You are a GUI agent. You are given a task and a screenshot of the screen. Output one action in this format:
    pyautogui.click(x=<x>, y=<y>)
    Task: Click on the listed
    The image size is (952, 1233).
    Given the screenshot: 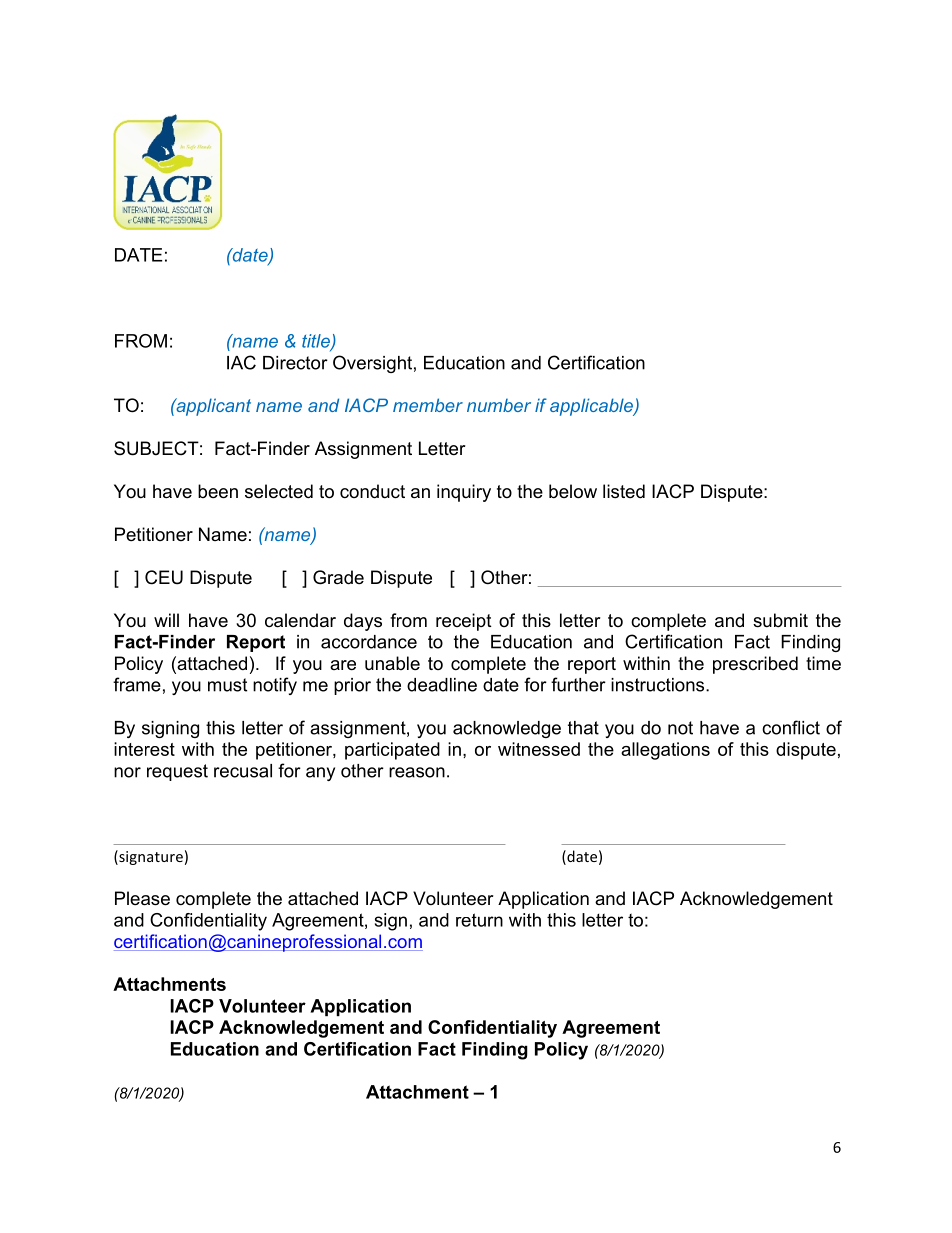 What is the action you would take?
    pyautogui.click(x=624, y=491)
